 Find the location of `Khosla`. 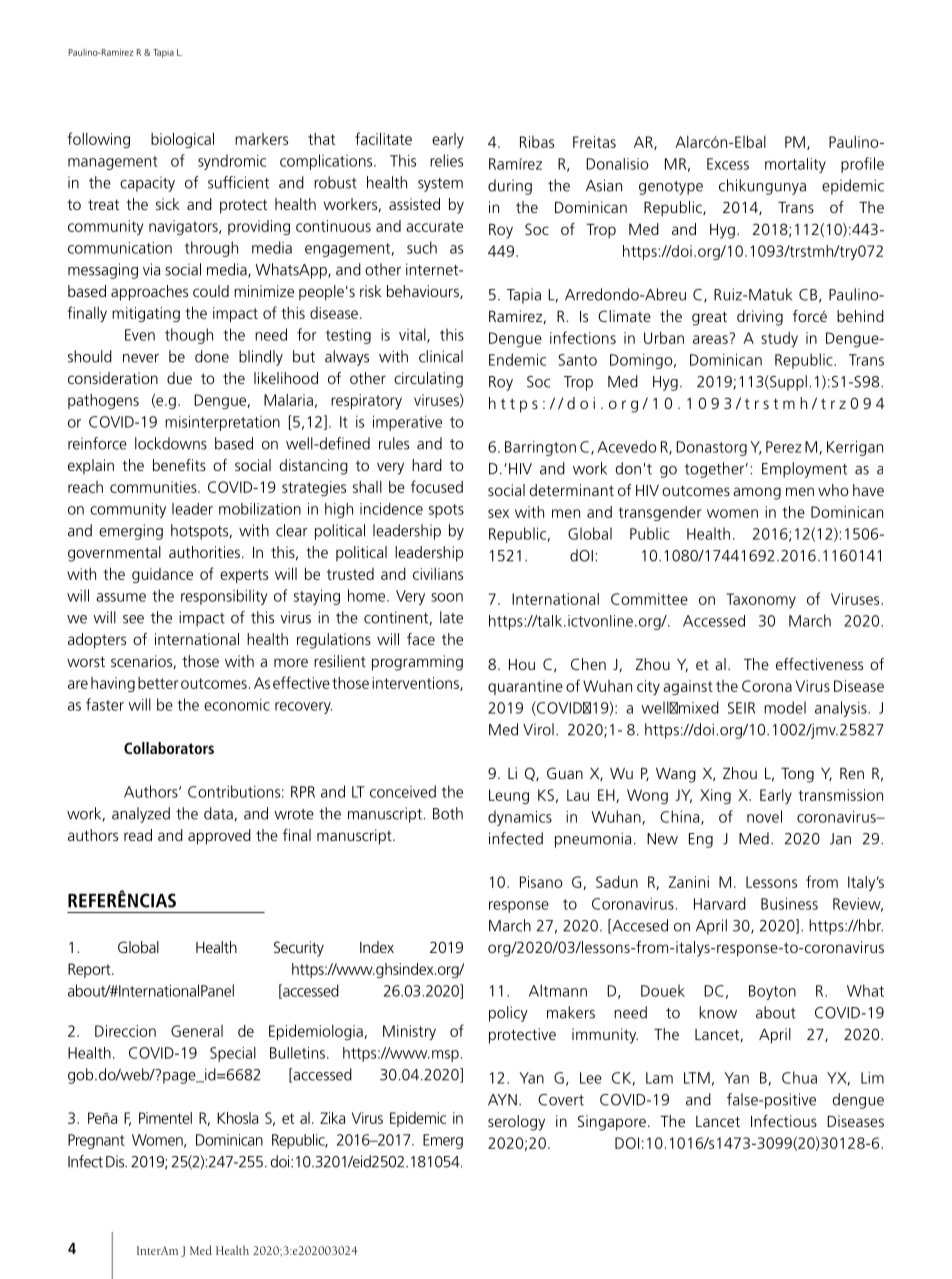

Khosla is located at coordinates (237, 1118).
